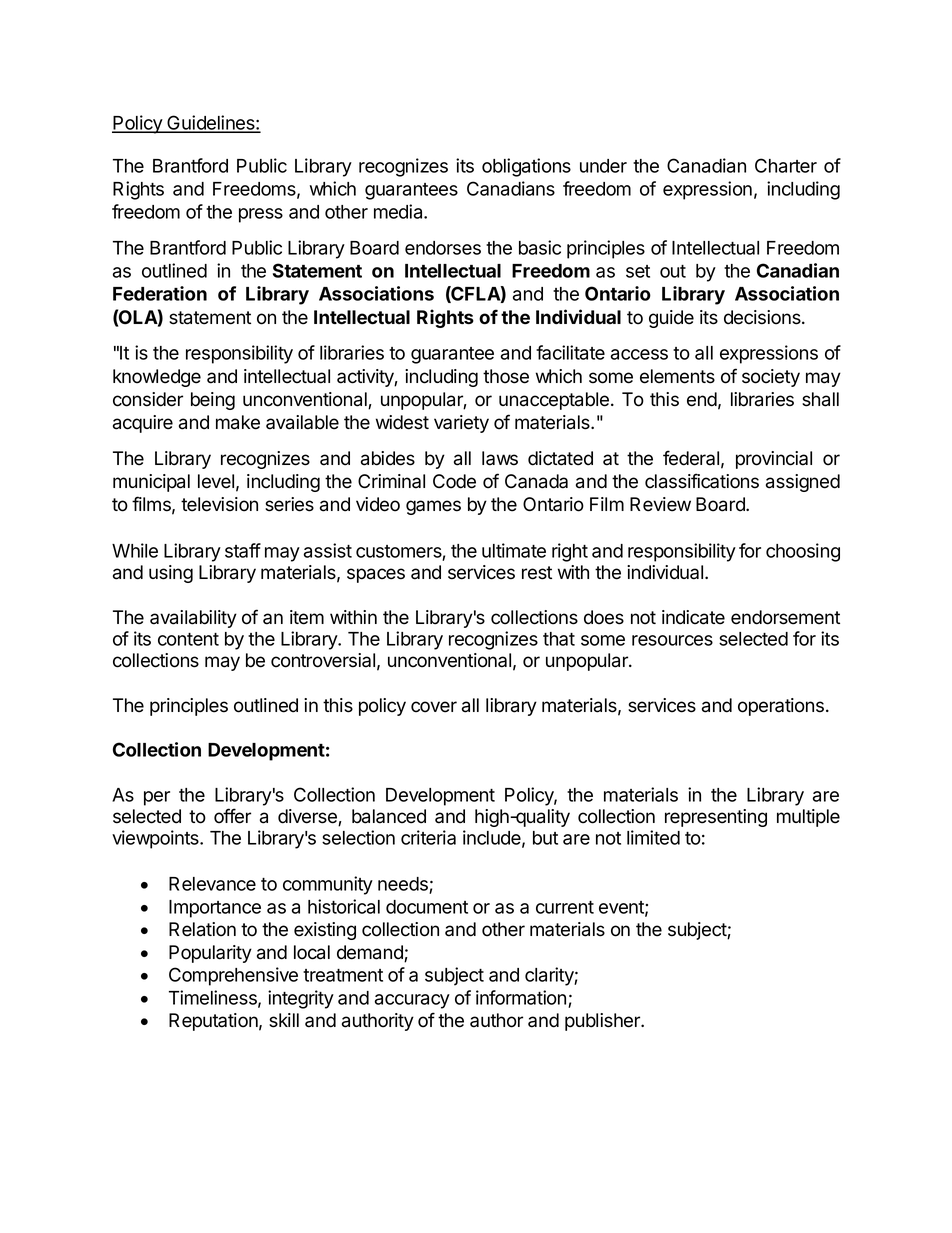 The height and width of the screenshot is (1233, 952). Describe the element at coordinates (526, 167) in the screenshot. I see `obligations` at that location.
